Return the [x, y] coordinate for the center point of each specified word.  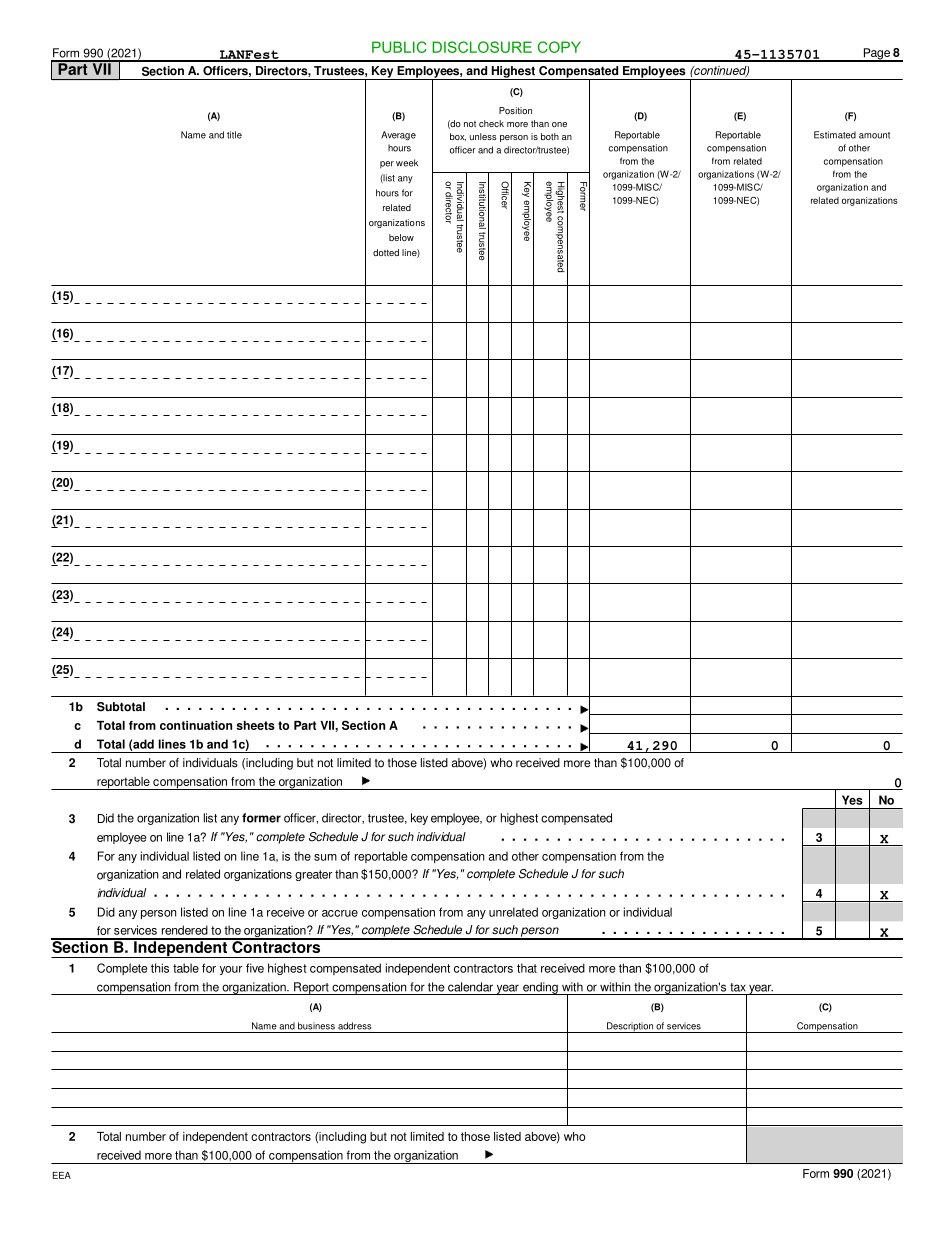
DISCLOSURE [482, 47]
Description [630, 1027]
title [234, 135]
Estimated [835, 135]
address [354, 1026]
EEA [62, 1175]
